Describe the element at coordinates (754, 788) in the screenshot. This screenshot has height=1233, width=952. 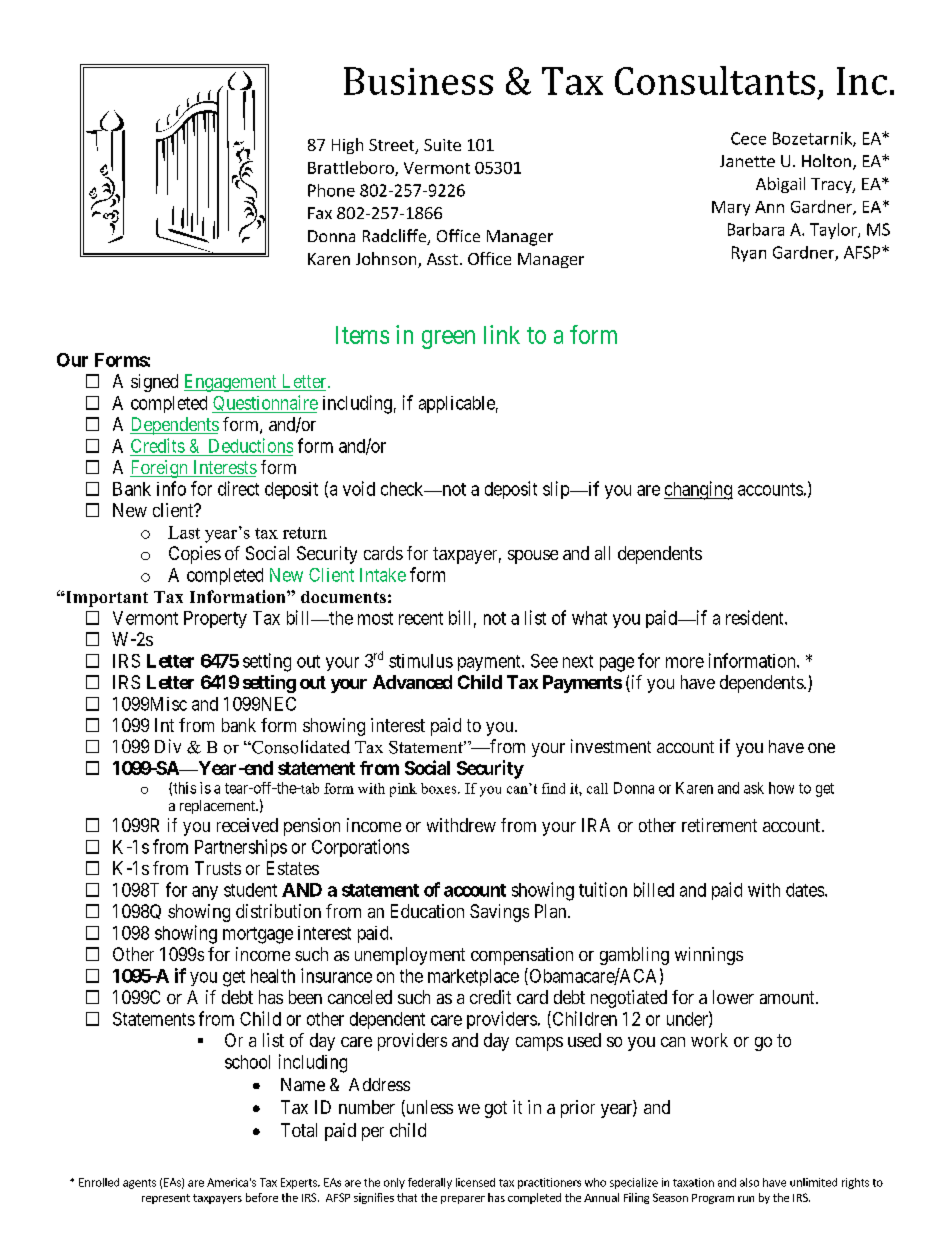
I see `ask` at that location.
